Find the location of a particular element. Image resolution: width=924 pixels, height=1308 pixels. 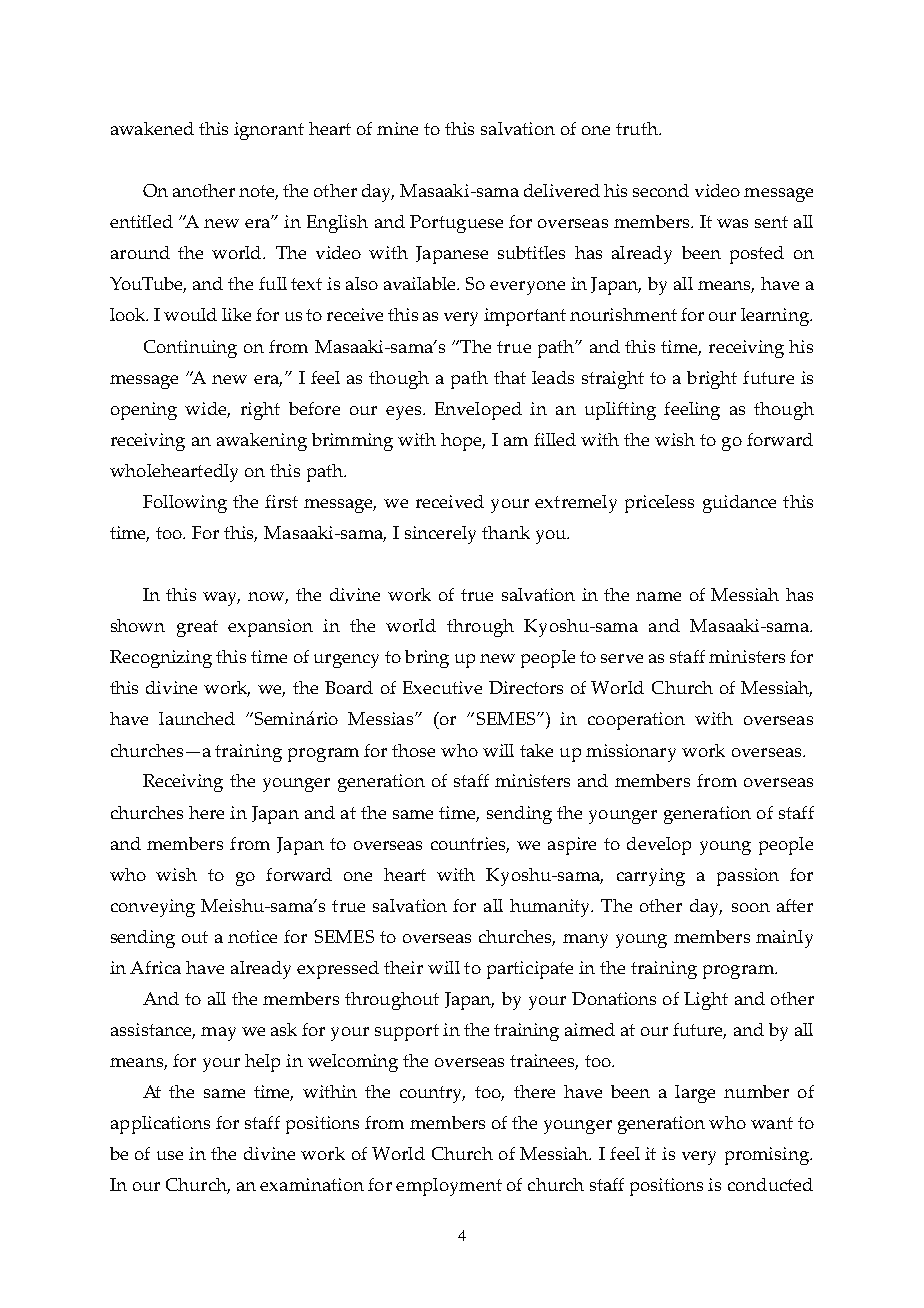

sincerely is located at coordinates (440, 535).
